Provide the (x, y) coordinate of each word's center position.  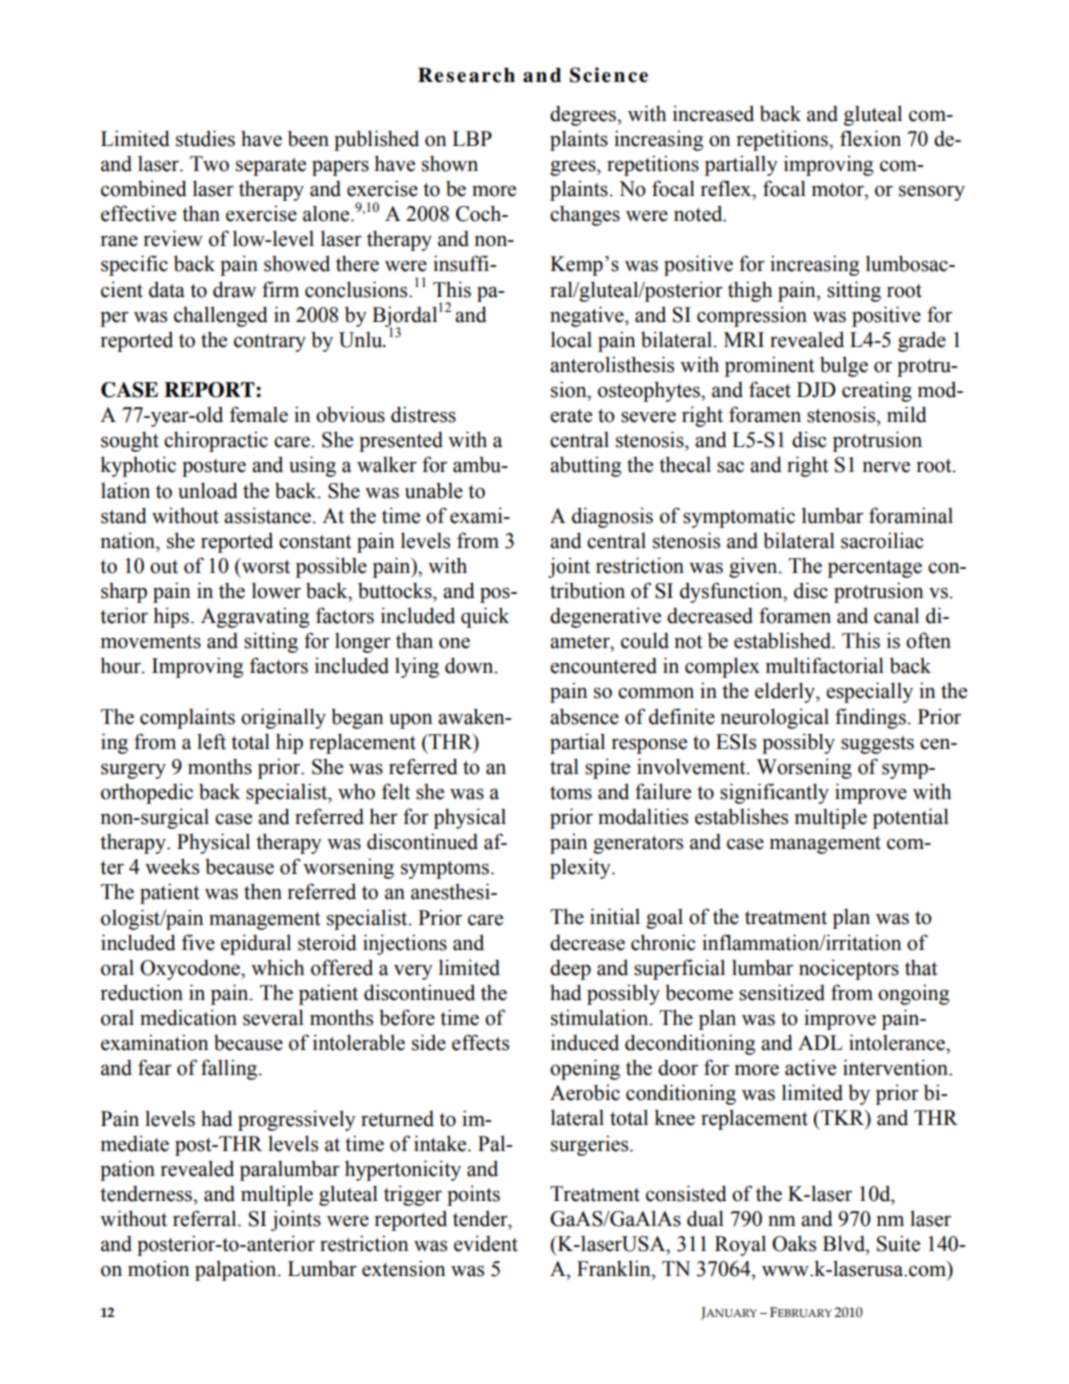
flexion (870, 138)
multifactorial (825, 665)
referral (206, 1218)
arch (492, 75)
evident (486, 1243)
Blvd (845, 1243)
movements (151, 642)
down (470, 665)
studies (205, 138)
